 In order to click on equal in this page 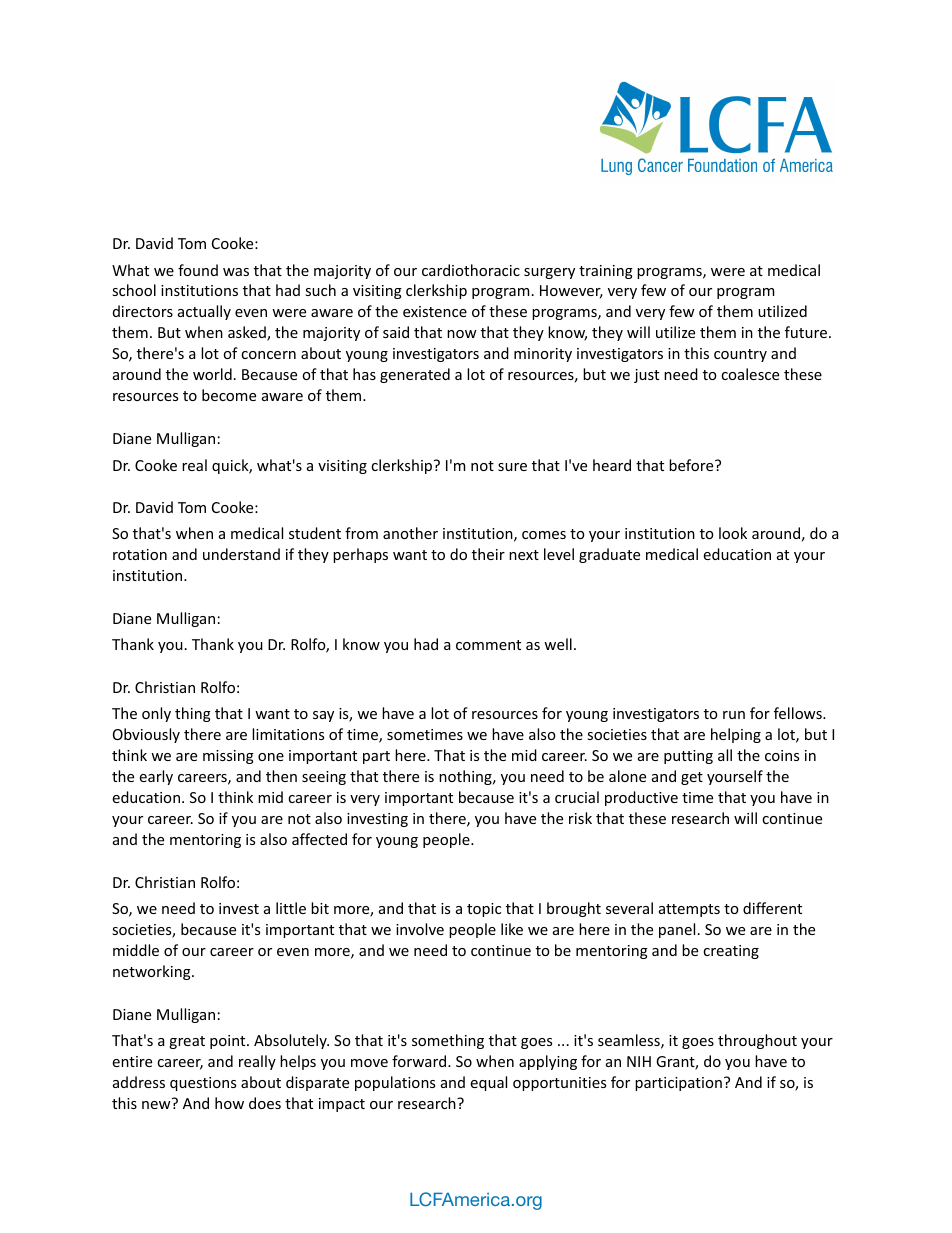, I will do `click(488, 1083)`.
